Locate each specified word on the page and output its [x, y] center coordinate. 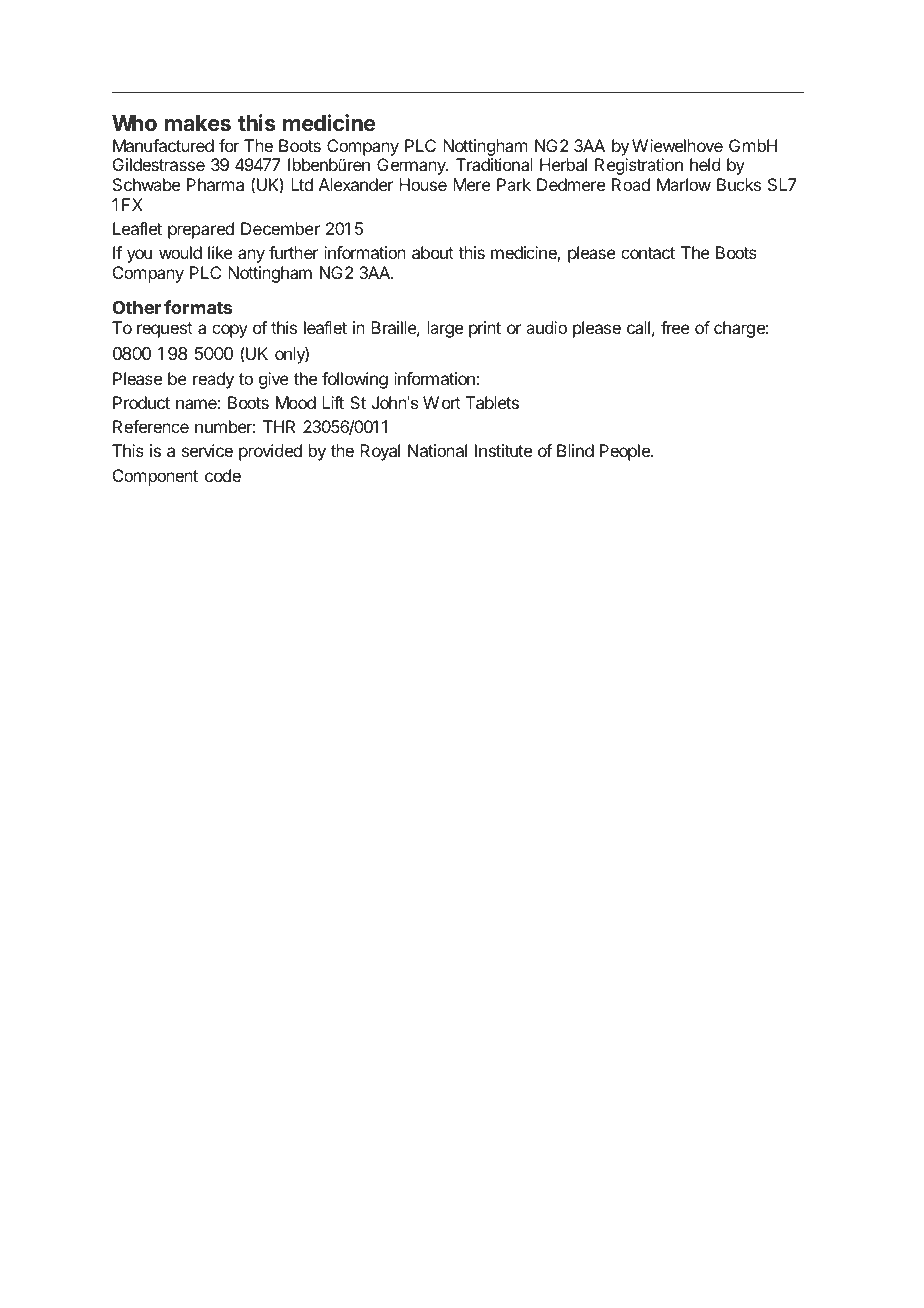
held [705, 164]
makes [198, 123]
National [437, 450]
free [675, 327]
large [445, 329]
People [626, 452]
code [223, 475]
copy [230, 331]
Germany [412, 166]
